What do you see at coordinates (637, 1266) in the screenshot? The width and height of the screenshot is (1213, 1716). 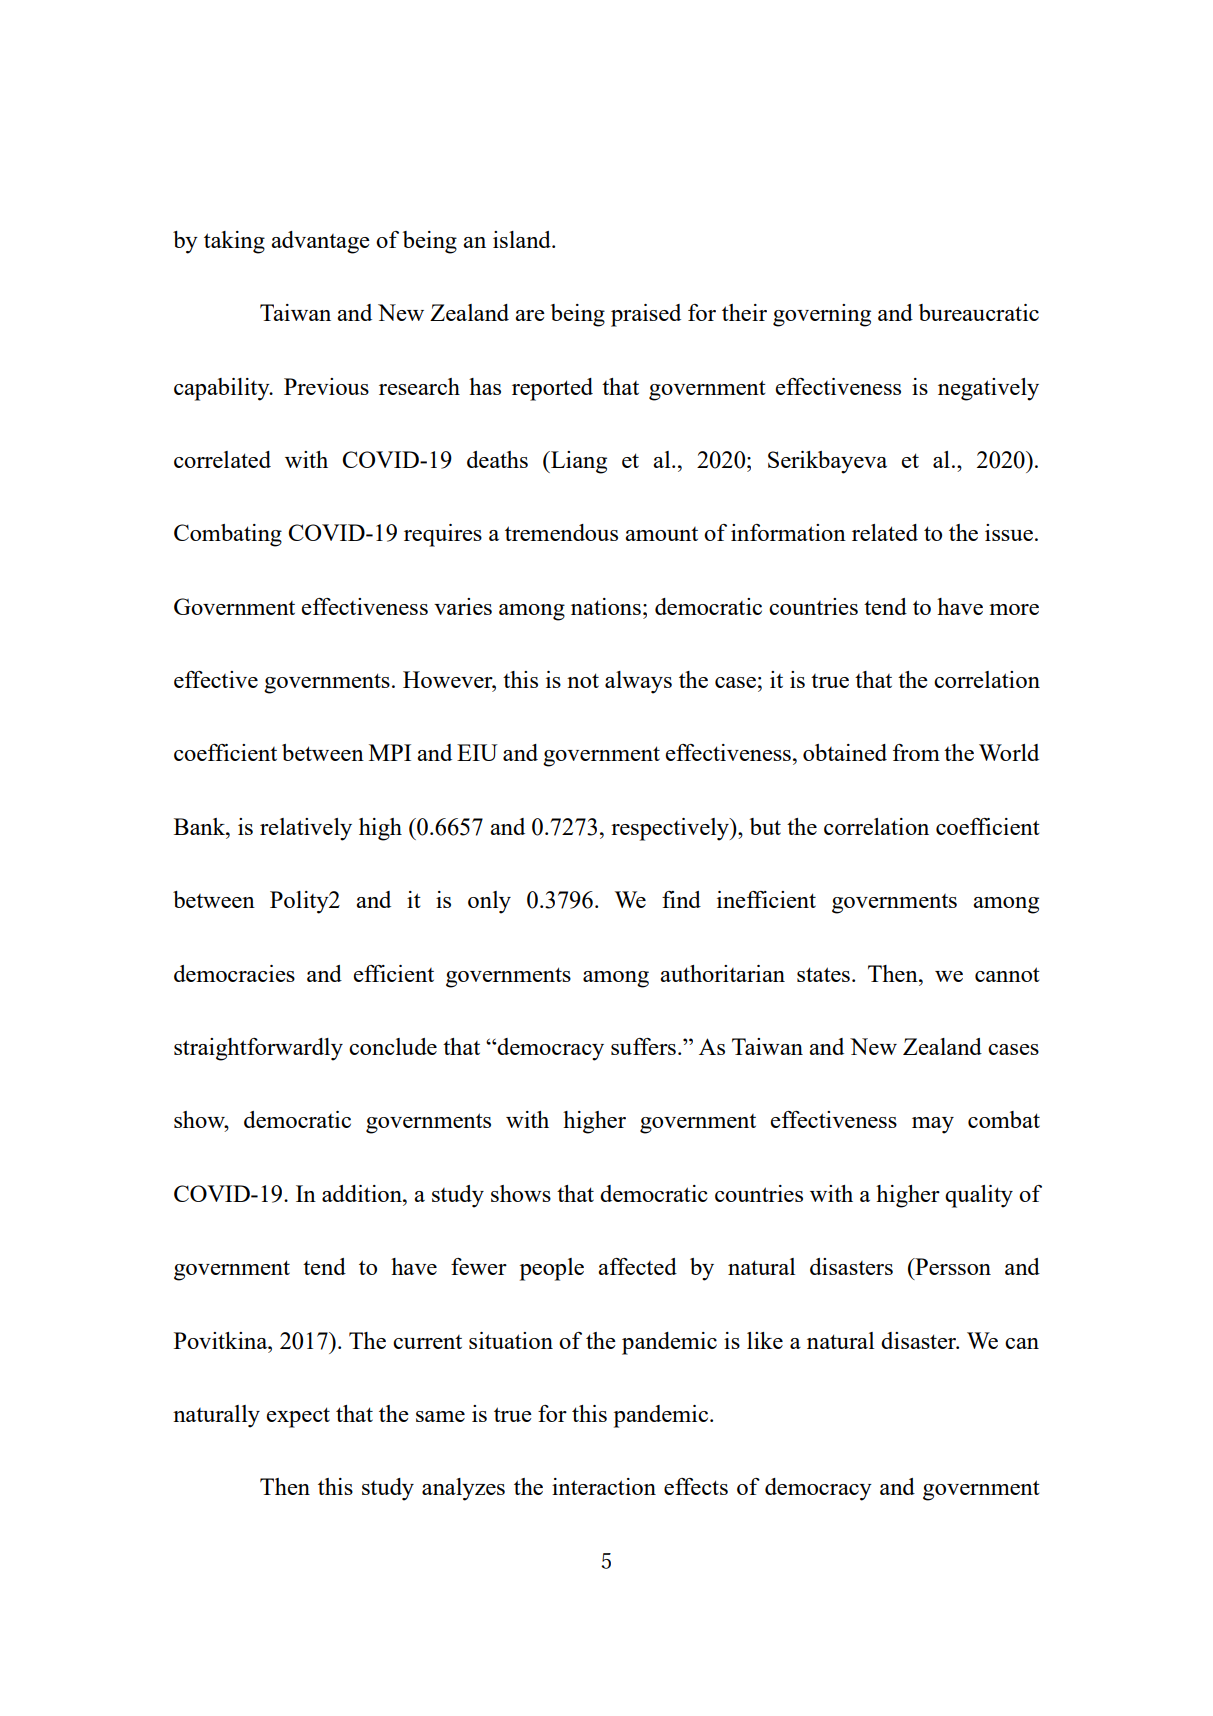 I see `affected` at bounding box center [637, 1266].
